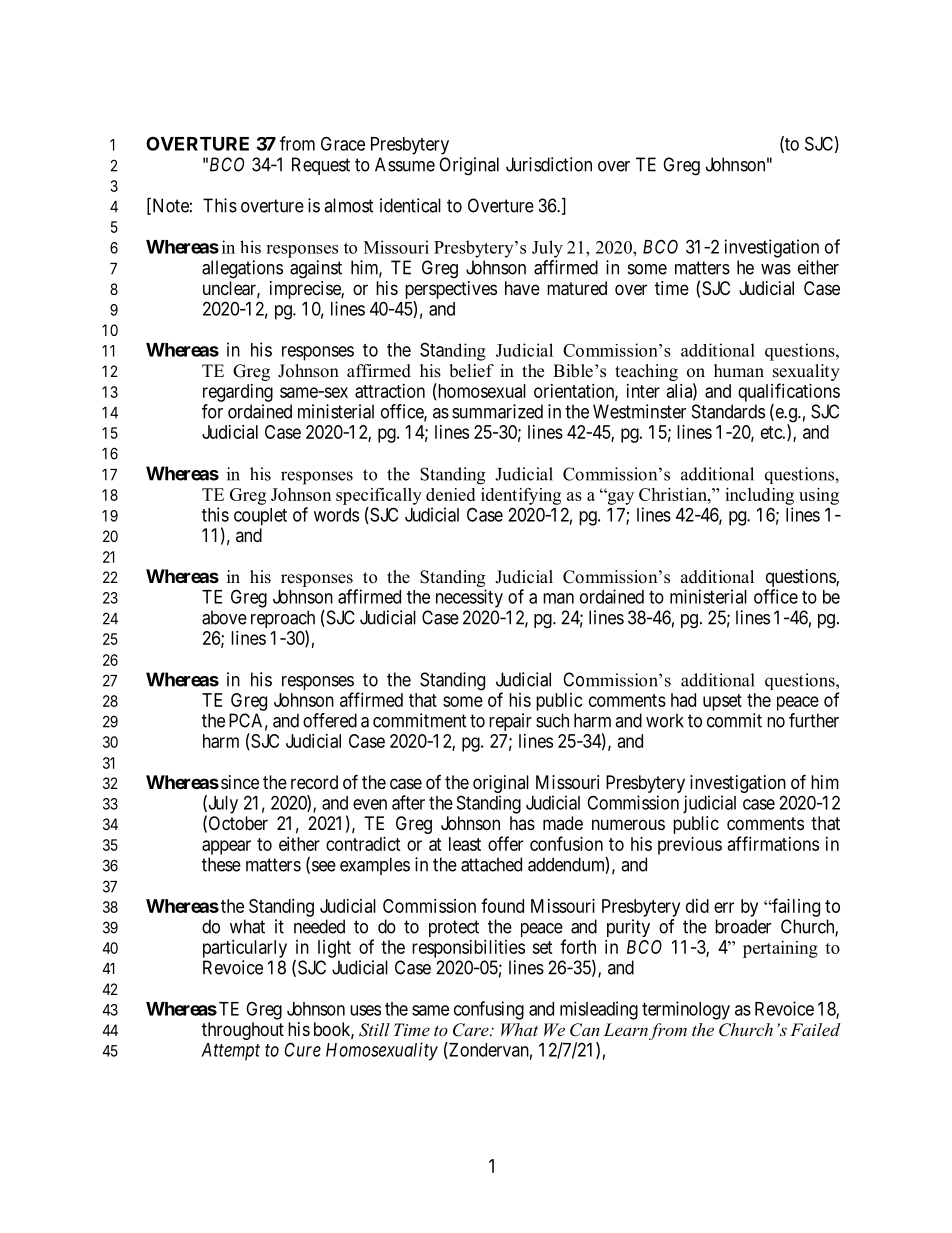  I want to click on Cure, so click(303, 1049).
